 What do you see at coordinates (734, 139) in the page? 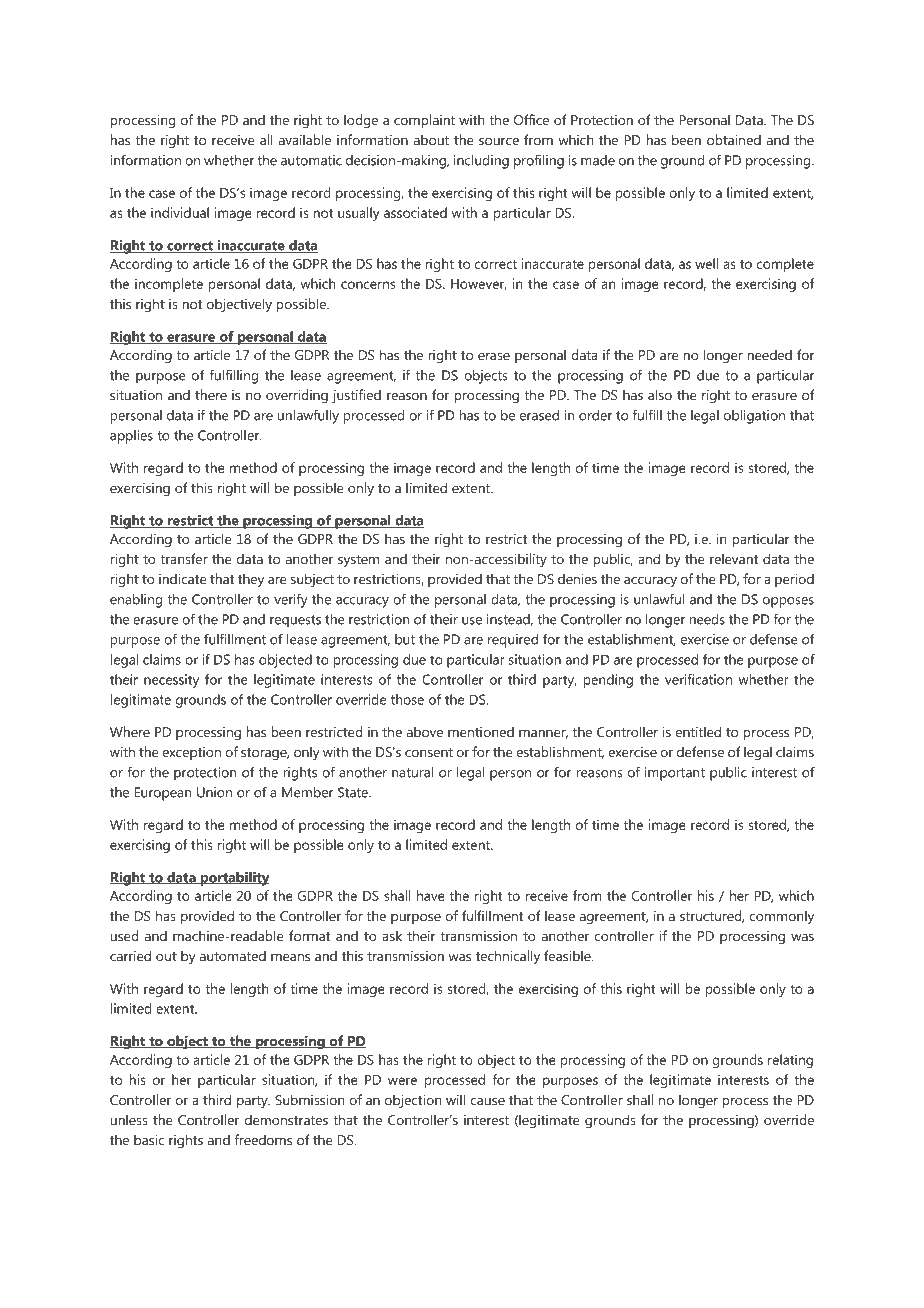
I see `obtained` at bounding box center [734, 139].
